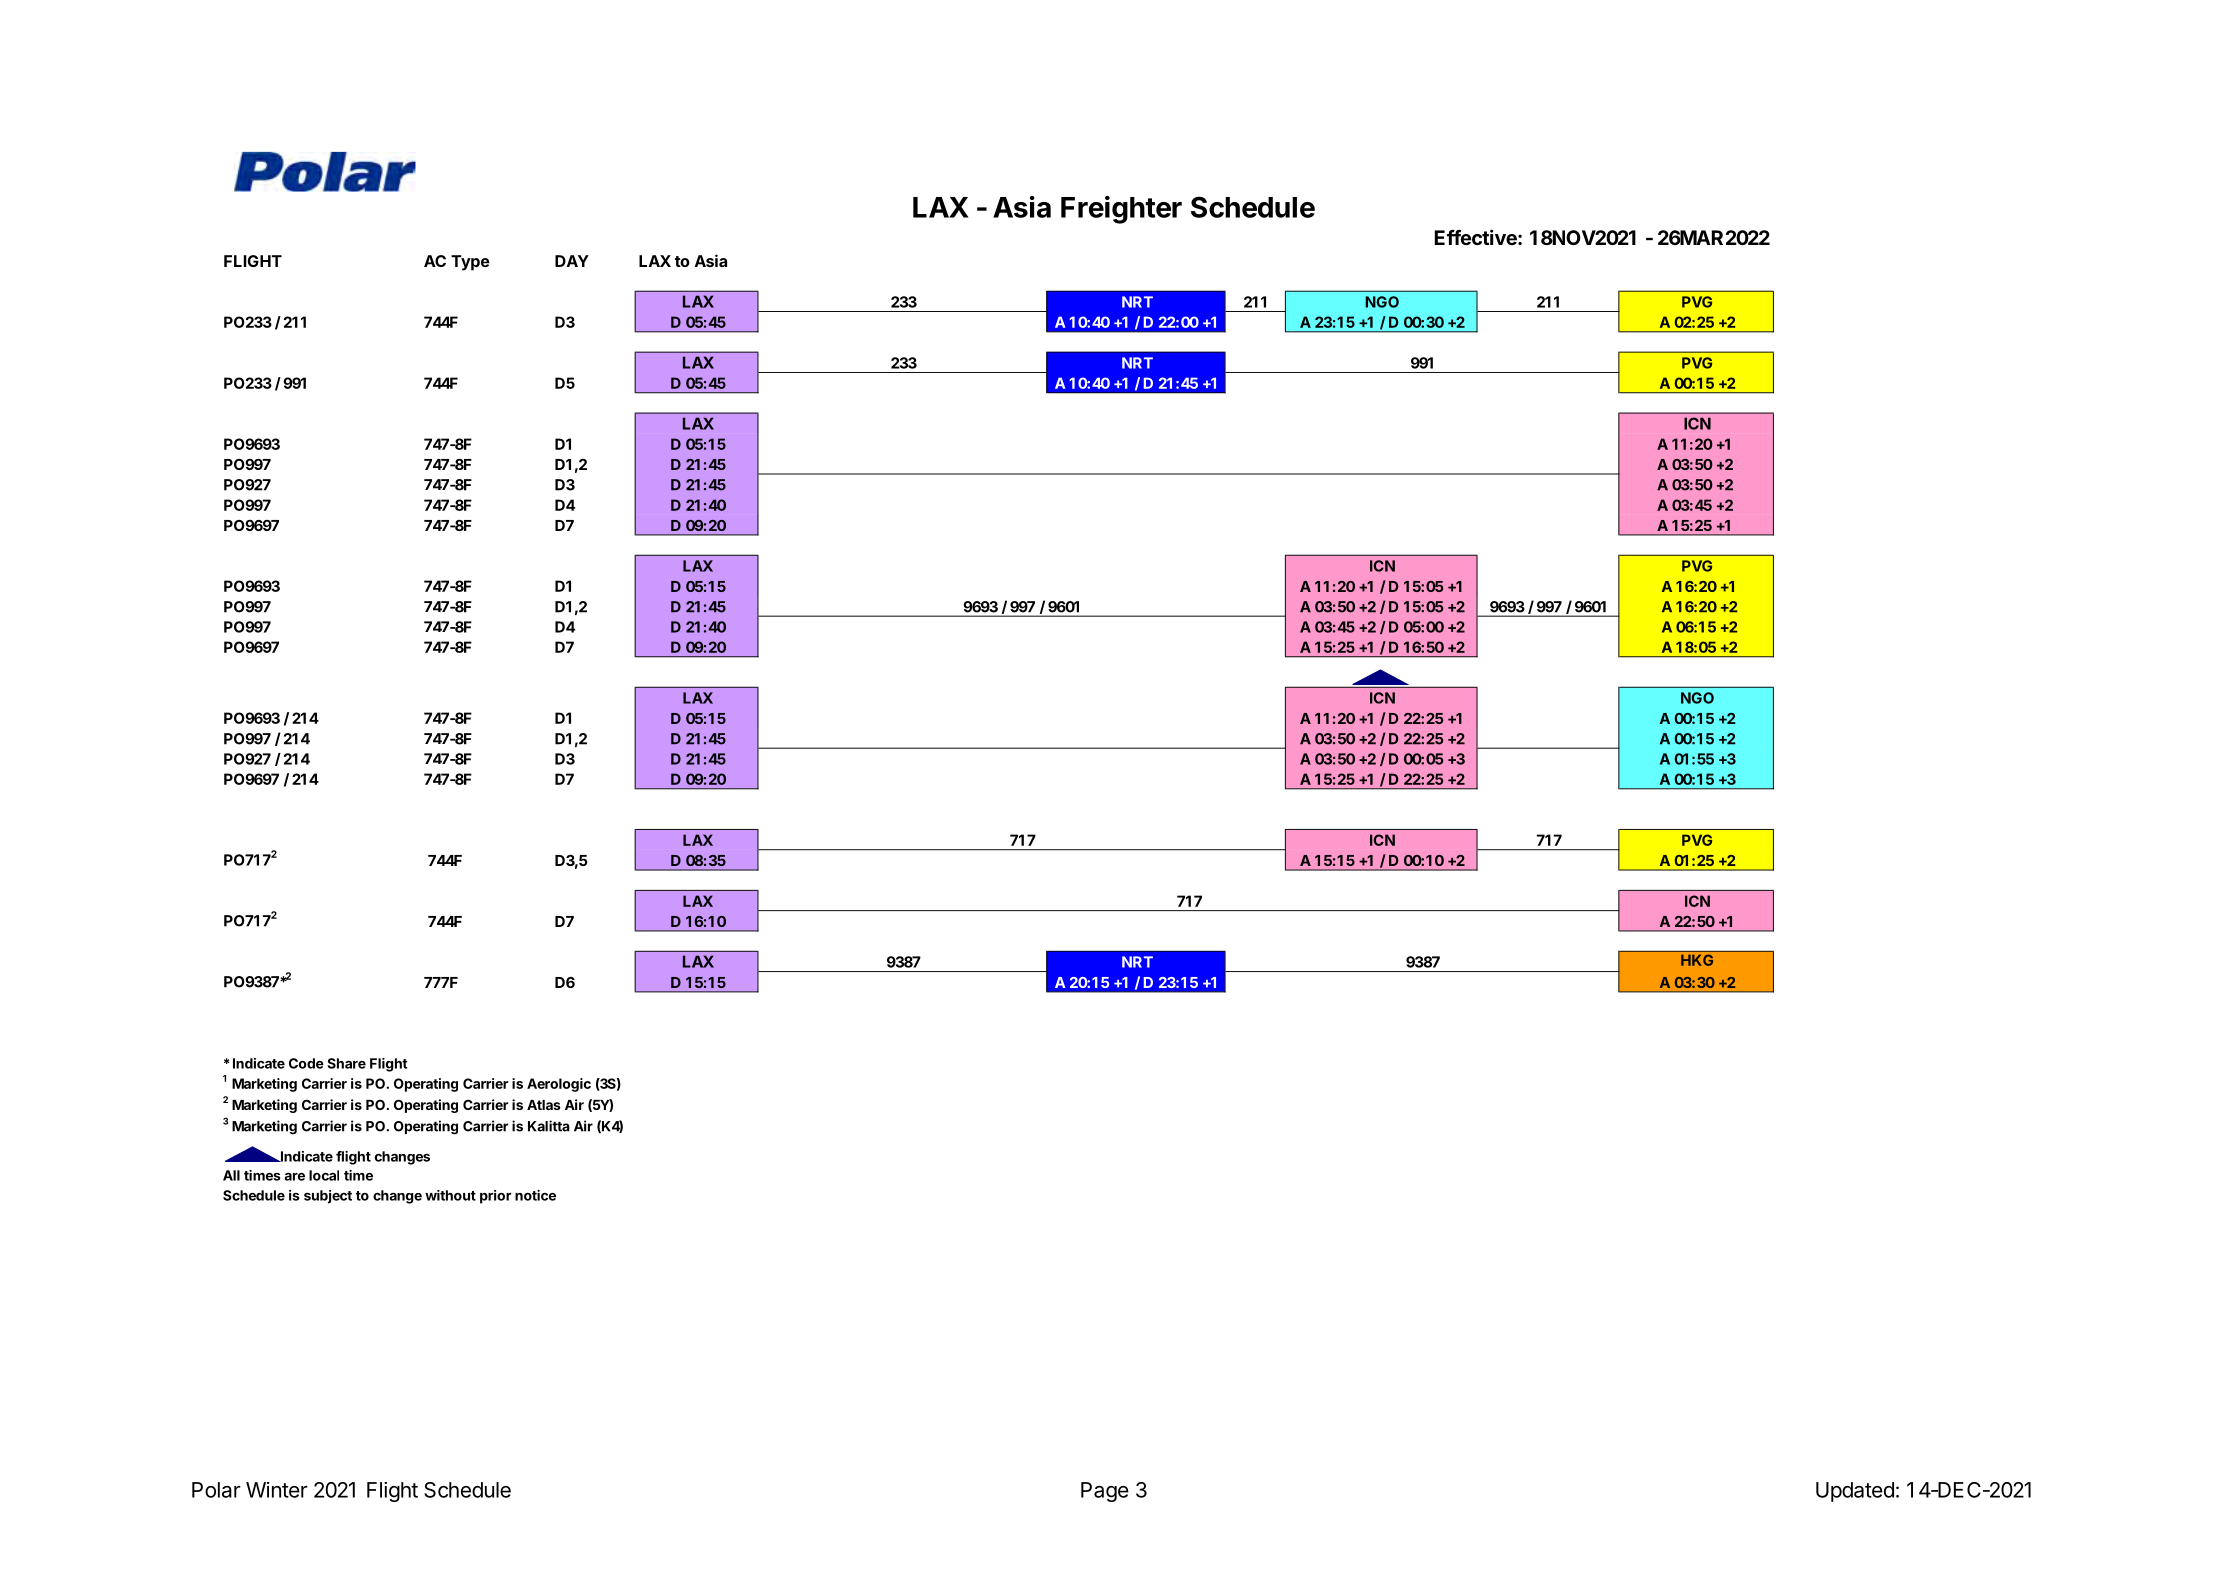 The width and height of the screenshot is (2226, 1574). What do you see at coordinates (346, 1063) in the screenshot?
I see `Share` at bounding box center [346, 1063].
